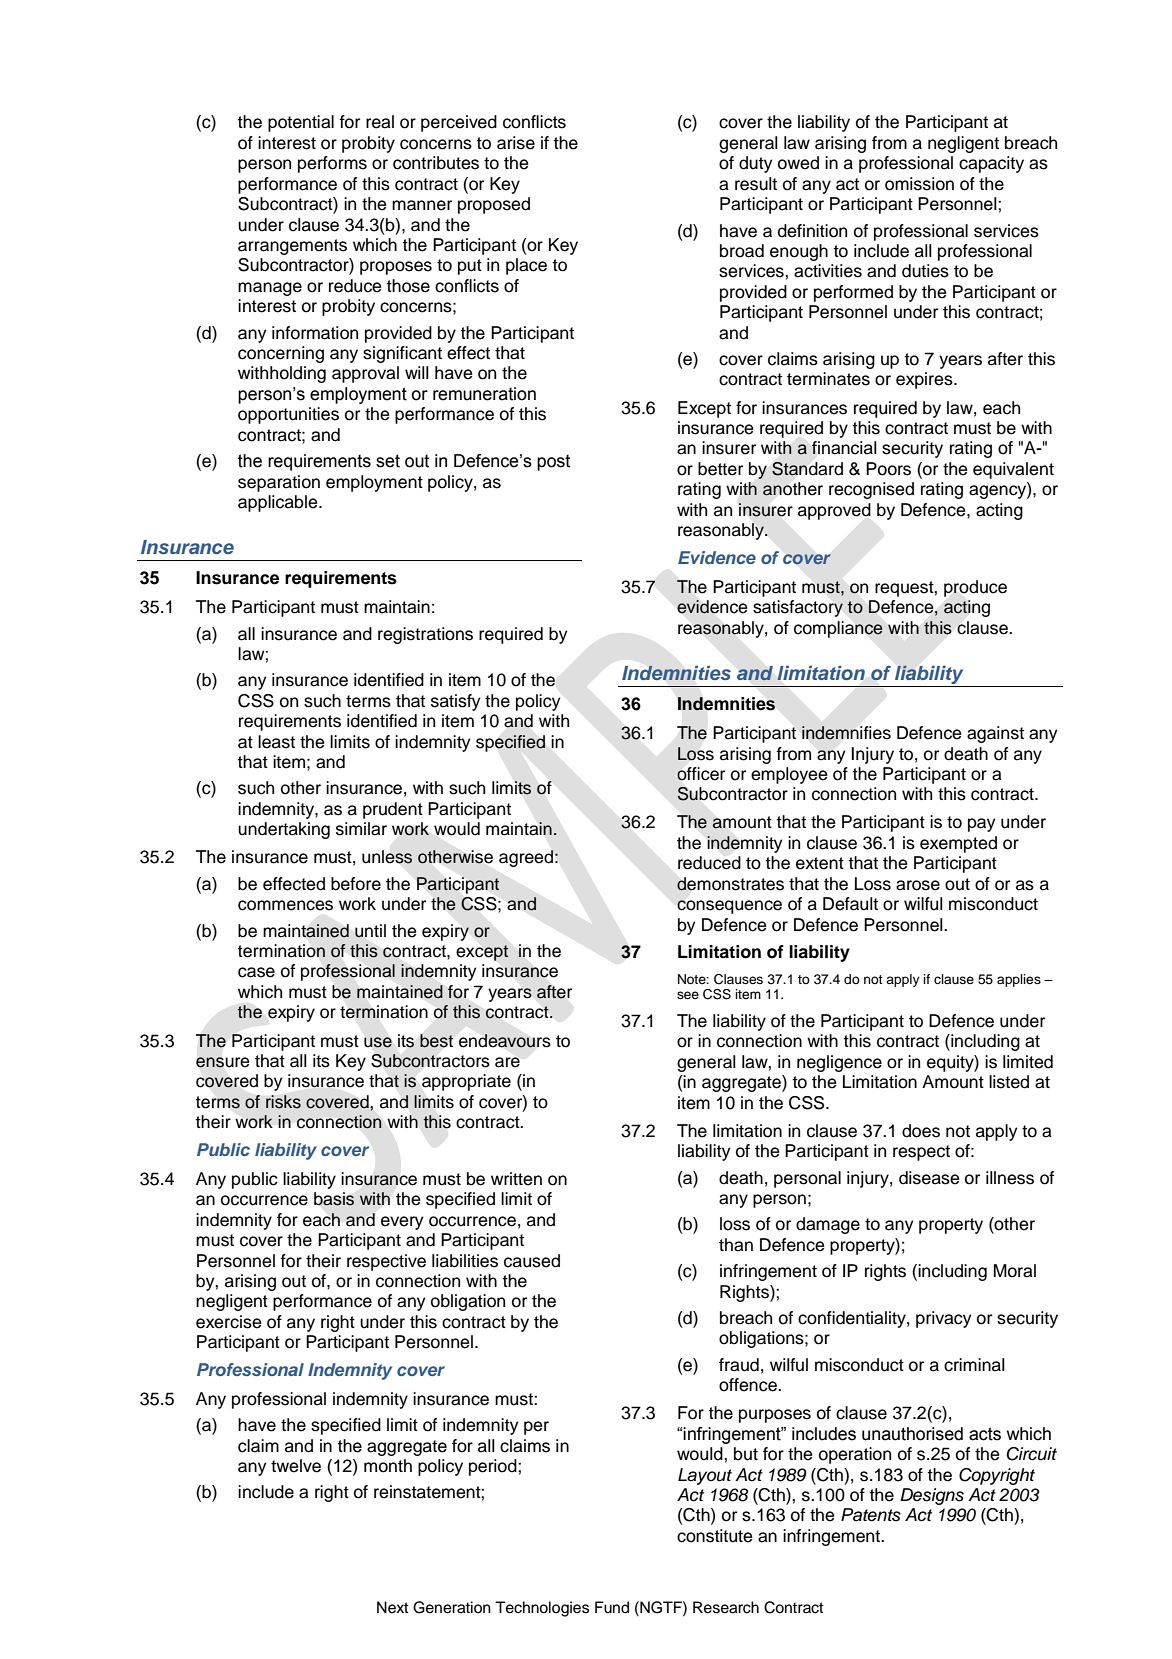 This image has width=1172, height=1659. I want to click on Fund, so click(612, 1607).
